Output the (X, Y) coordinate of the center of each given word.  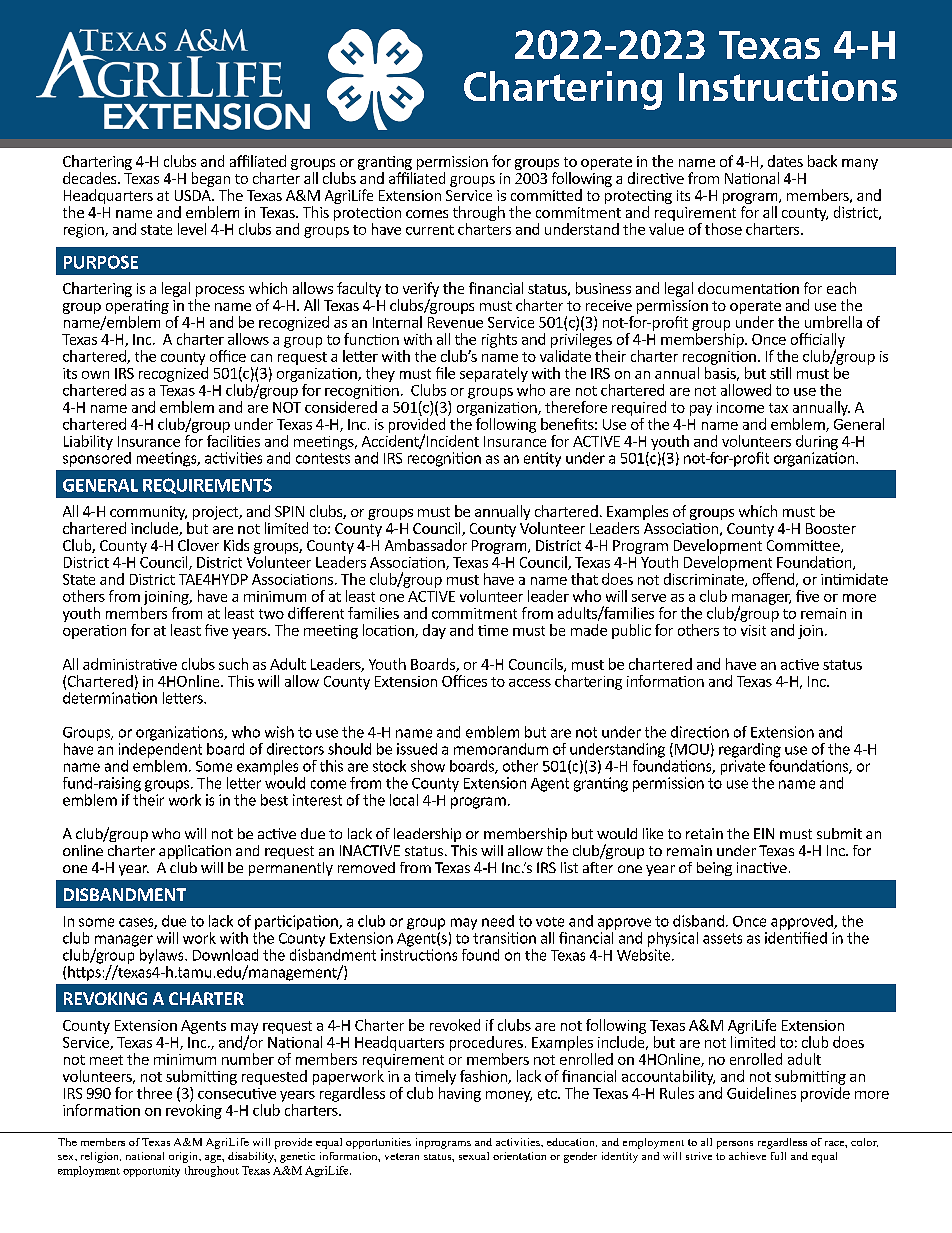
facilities (233, 439)
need (498, 921)
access (530, 683)
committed (546, 195)
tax (778, 408)
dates (785, 161)
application (195, 852)
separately (494, 374)
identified (796, 936)
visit (753, 630)
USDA (194, 195)
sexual (474, 1156)
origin (185, 1157)
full (778, 1156)
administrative (130, 664)
